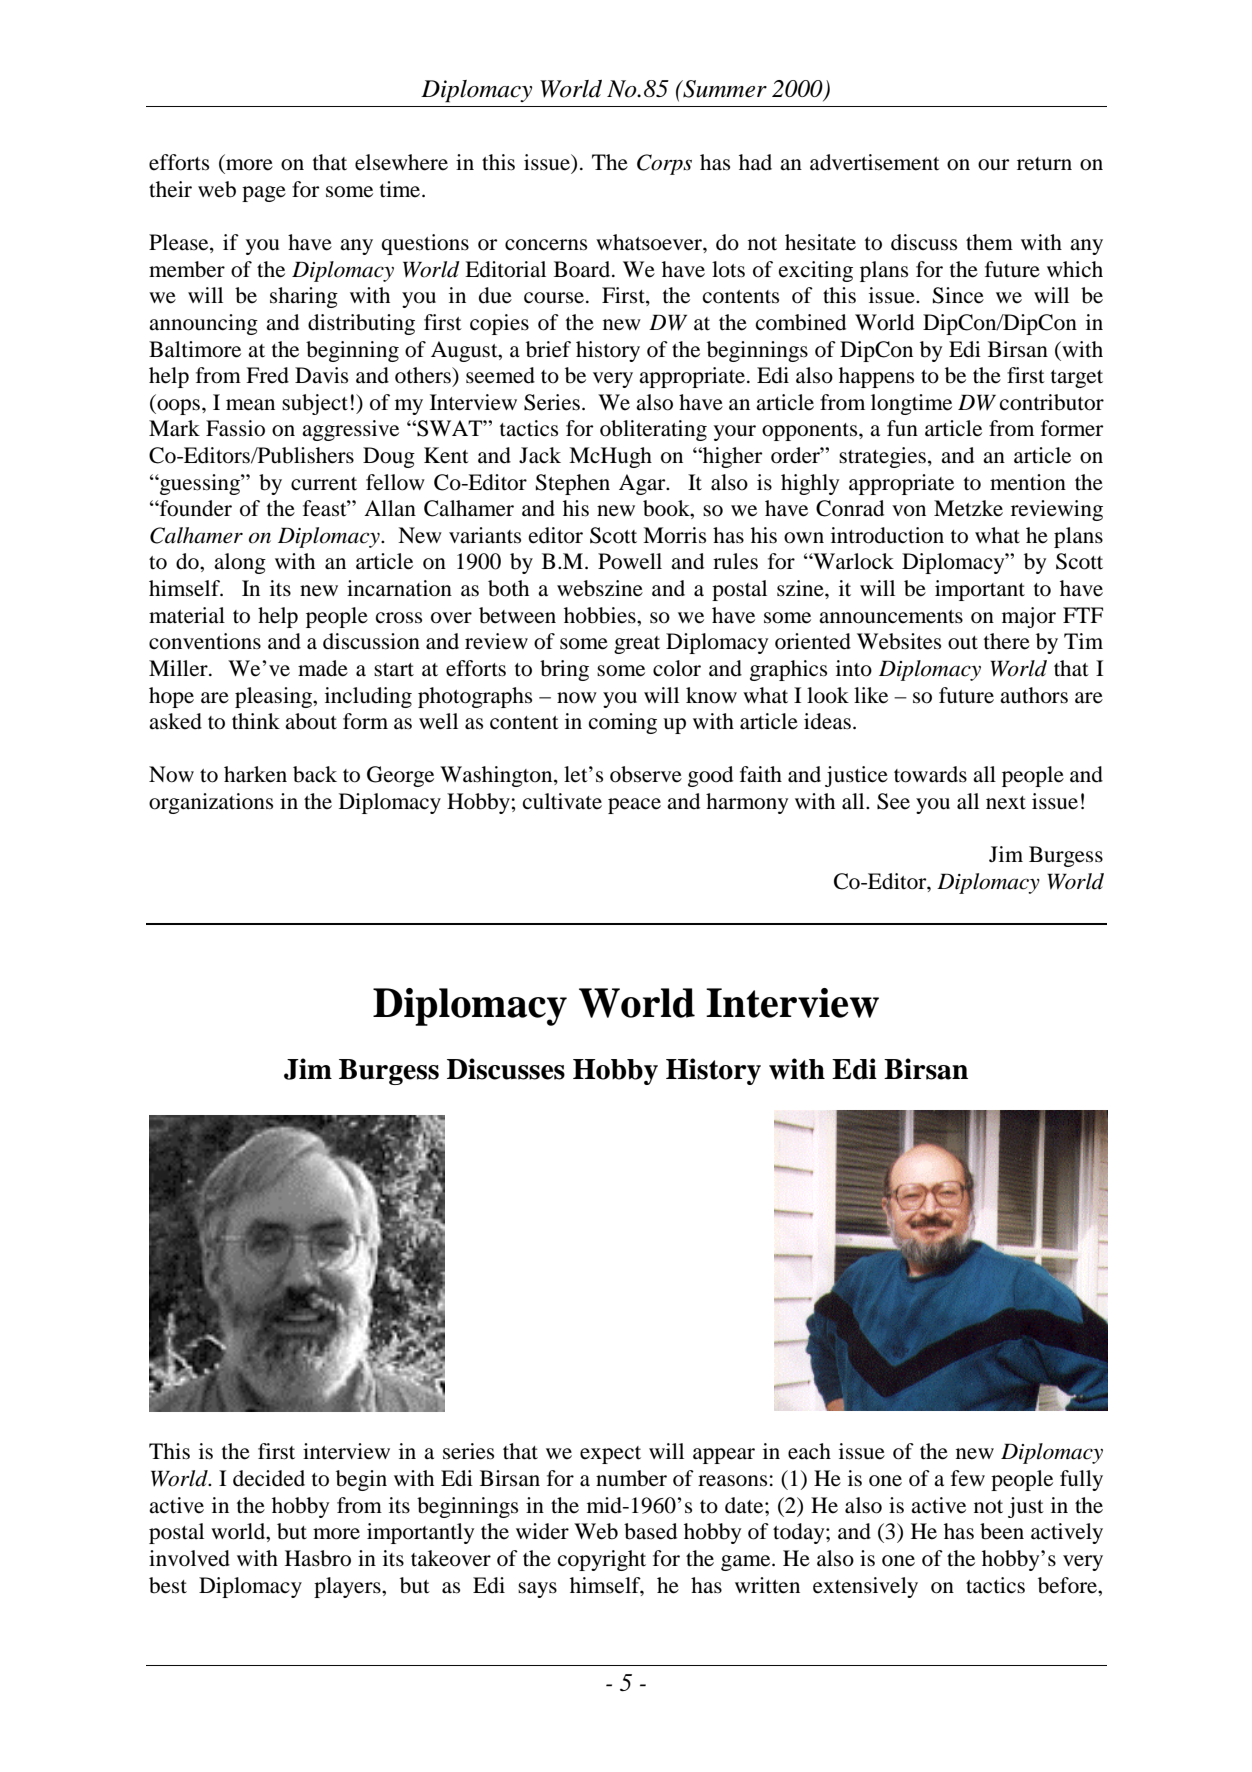 The image size is (1252, 1772). I want to click on been, so click(1002, 1531).
